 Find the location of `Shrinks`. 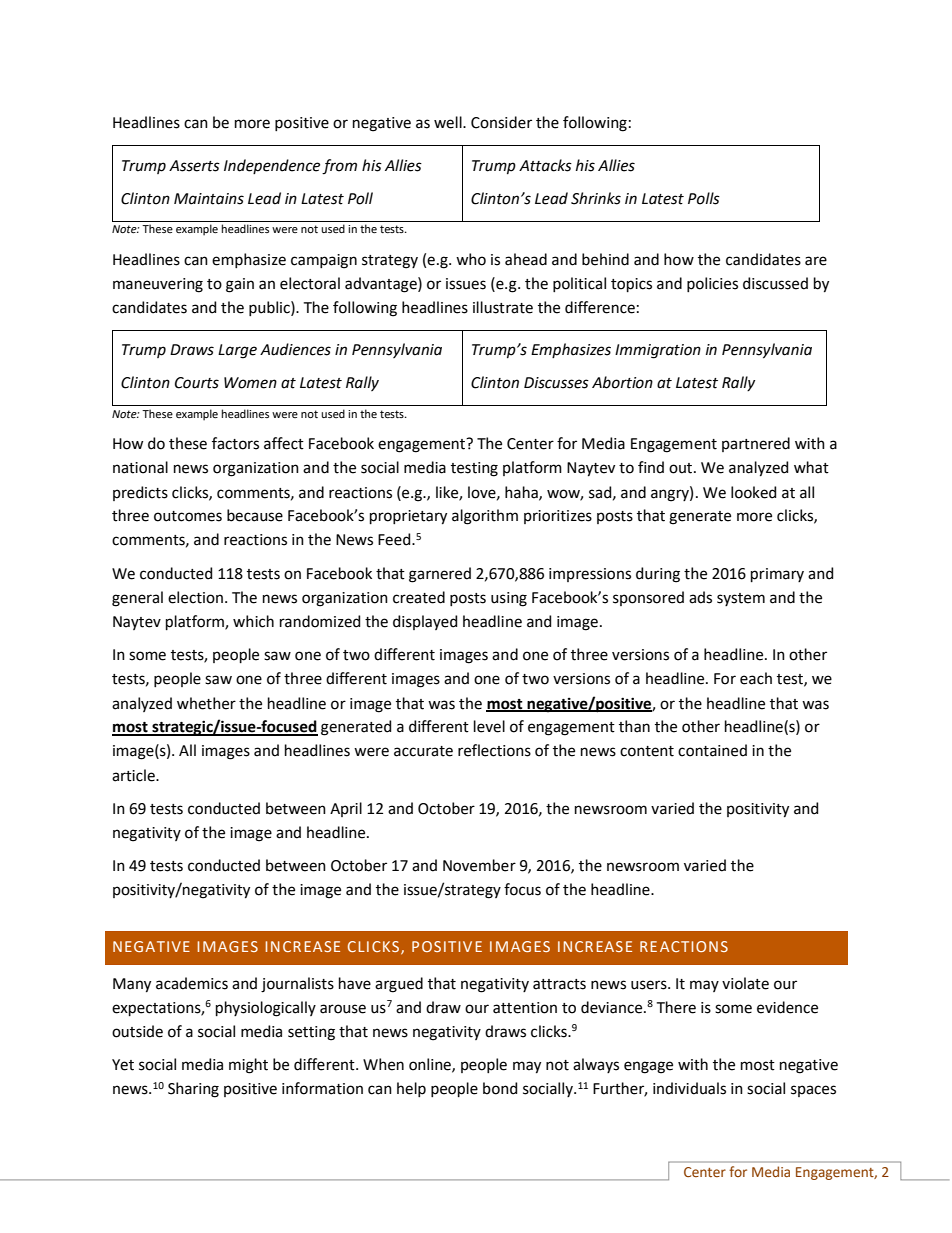

Shrinks is located at coordinates (596, 198).
